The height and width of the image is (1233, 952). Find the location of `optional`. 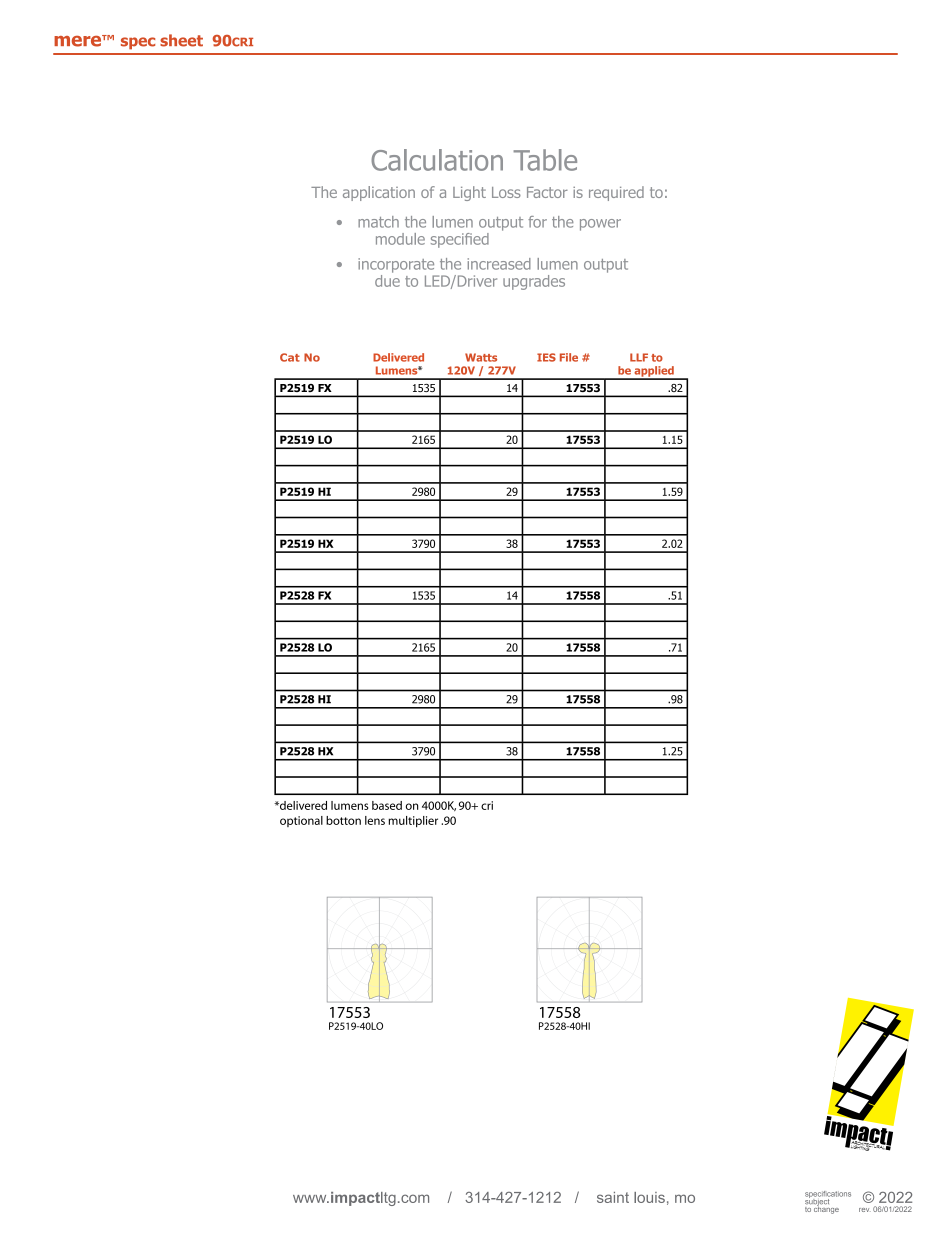

optional is located at coordinates (301, 821).
